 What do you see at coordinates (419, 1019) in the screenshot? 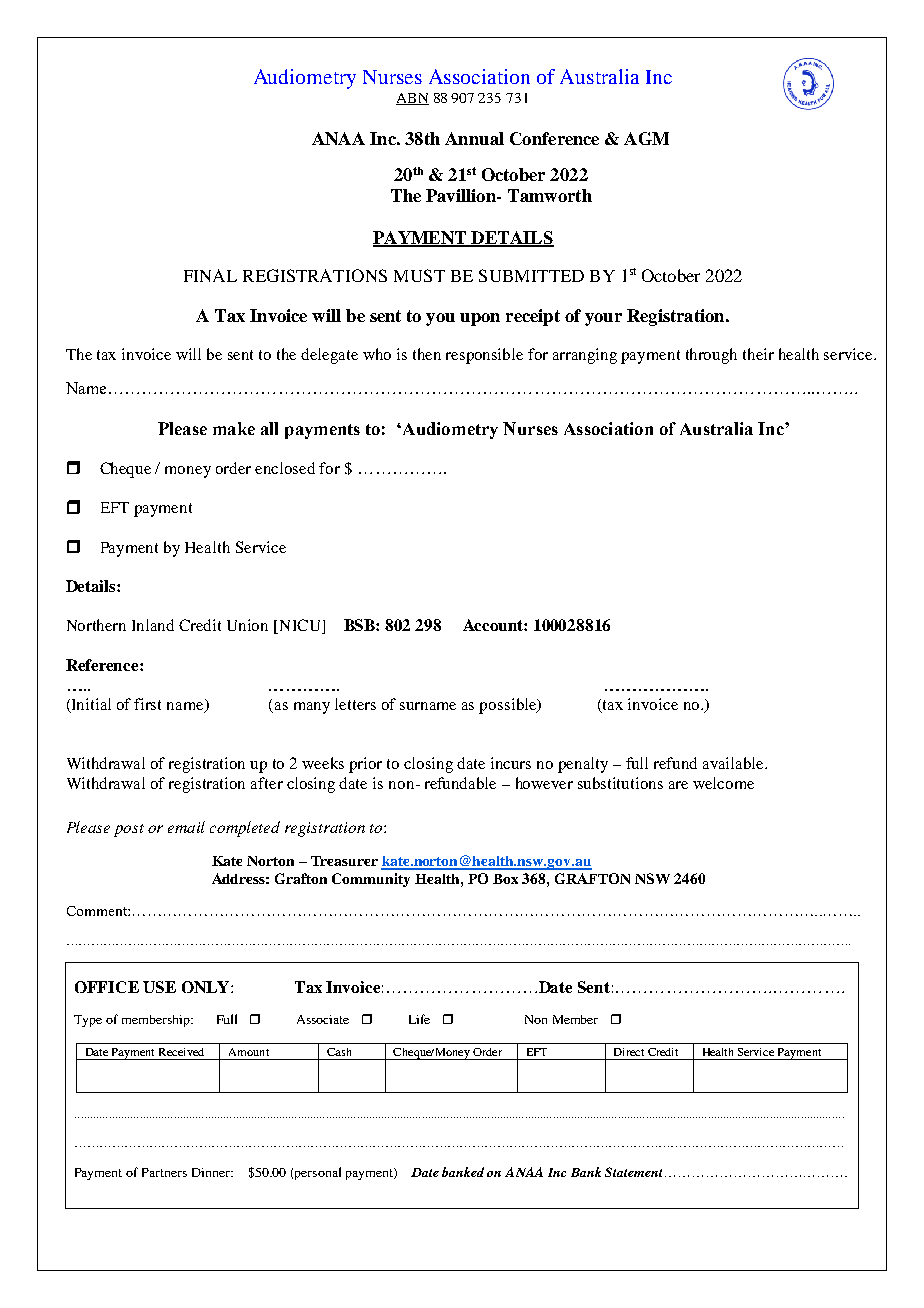
I see `Life` at bounding box center [419, 1019].
